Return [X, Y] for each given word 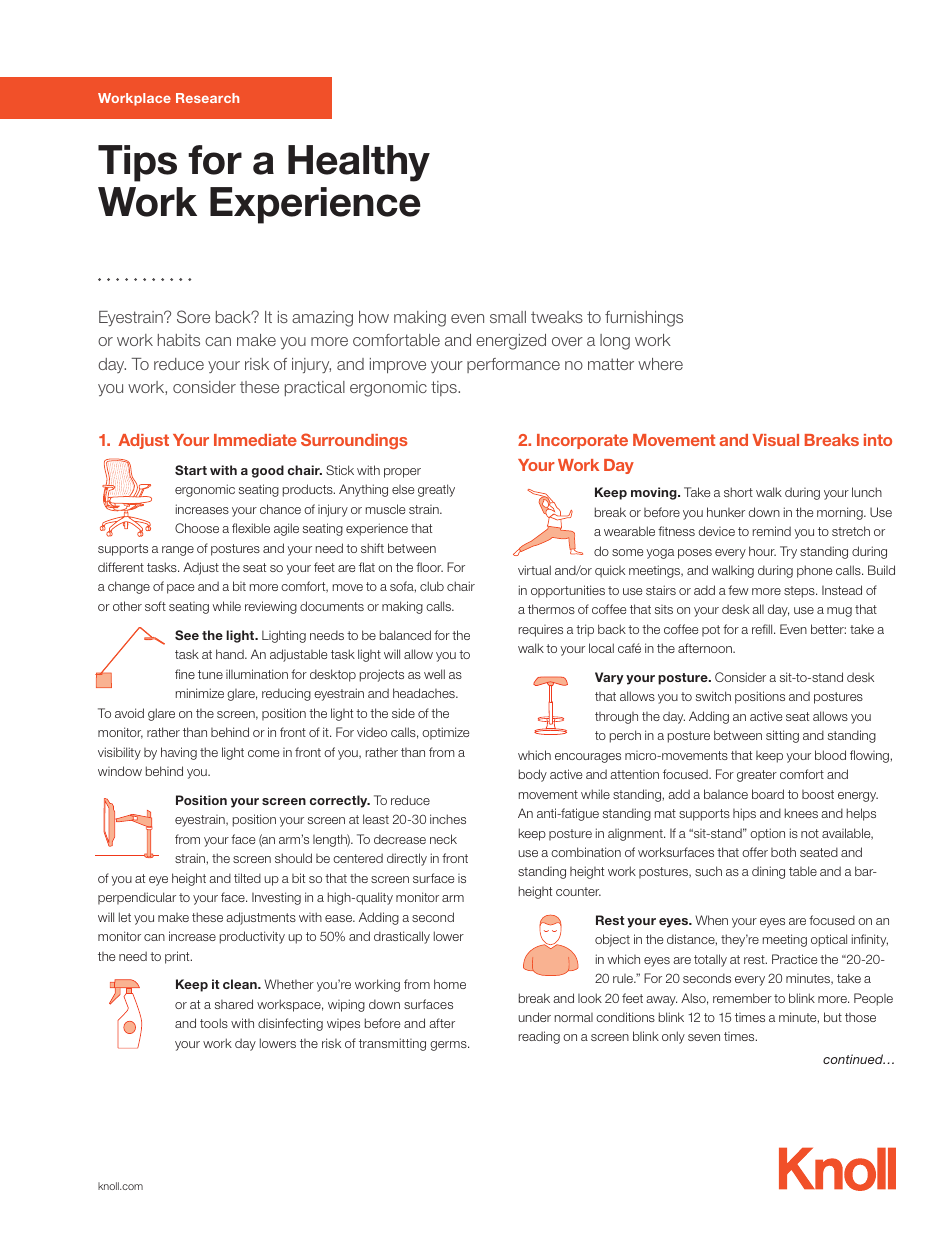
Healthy [359, 163]
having [179, 753]
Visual [775, 440]
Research [207, 98]
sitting [782, 736]
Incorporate [582, 441]
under [535, 1017]
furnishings [644, 319]
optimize [445, 733]
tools [214, 1023]
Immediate [255, 440]
